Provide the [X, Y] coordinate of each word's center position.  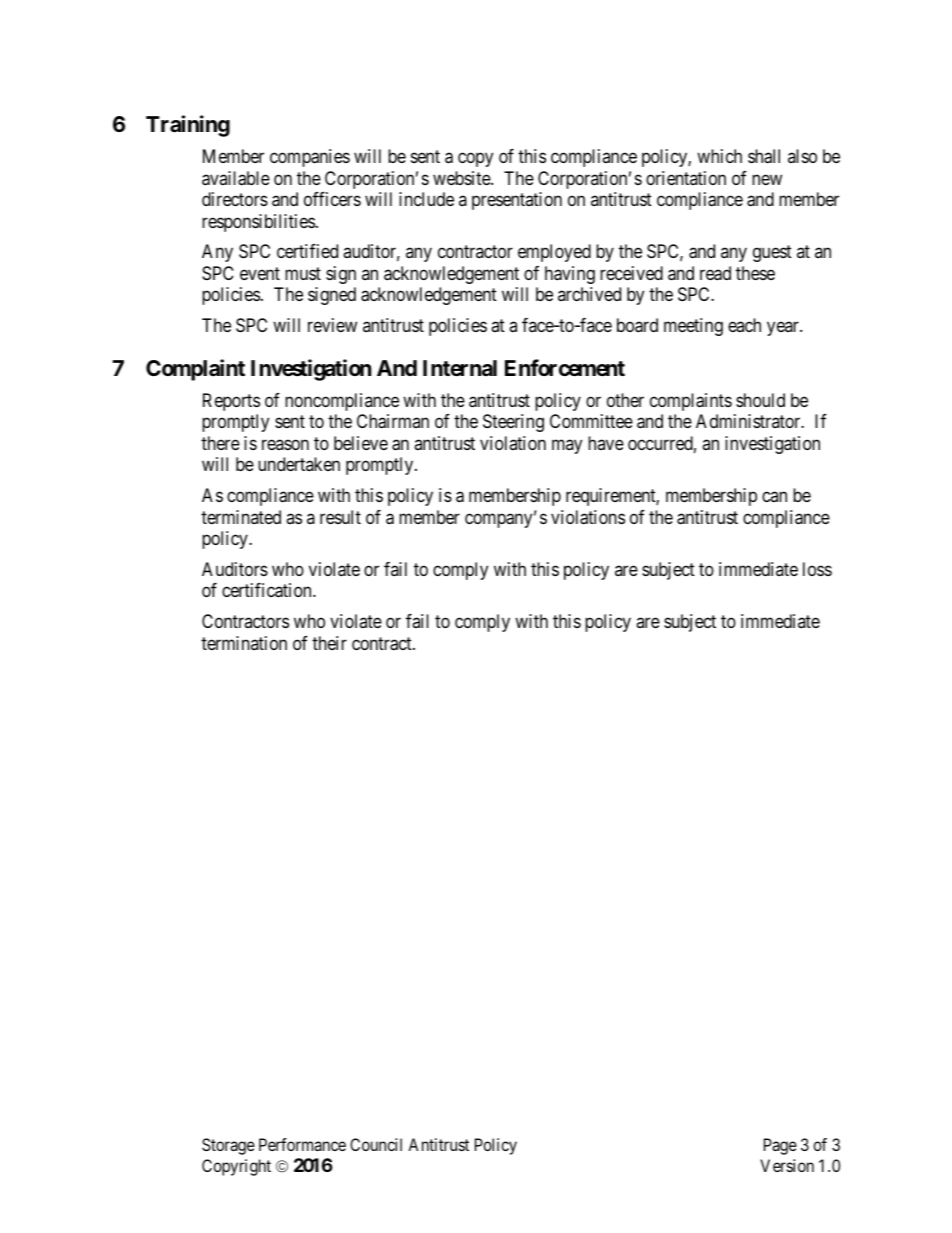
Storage [228, 1146]
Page [780, 1146]
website [462, 178]
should [760, 400]
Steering [513, 423]
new [767, 179]
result [340, 517]
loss [817, 569]
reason [285, 444]
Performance [302, 1144]
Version [787, 1165]
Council [376, 1144]
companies [310, 158]
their [329, 643]
